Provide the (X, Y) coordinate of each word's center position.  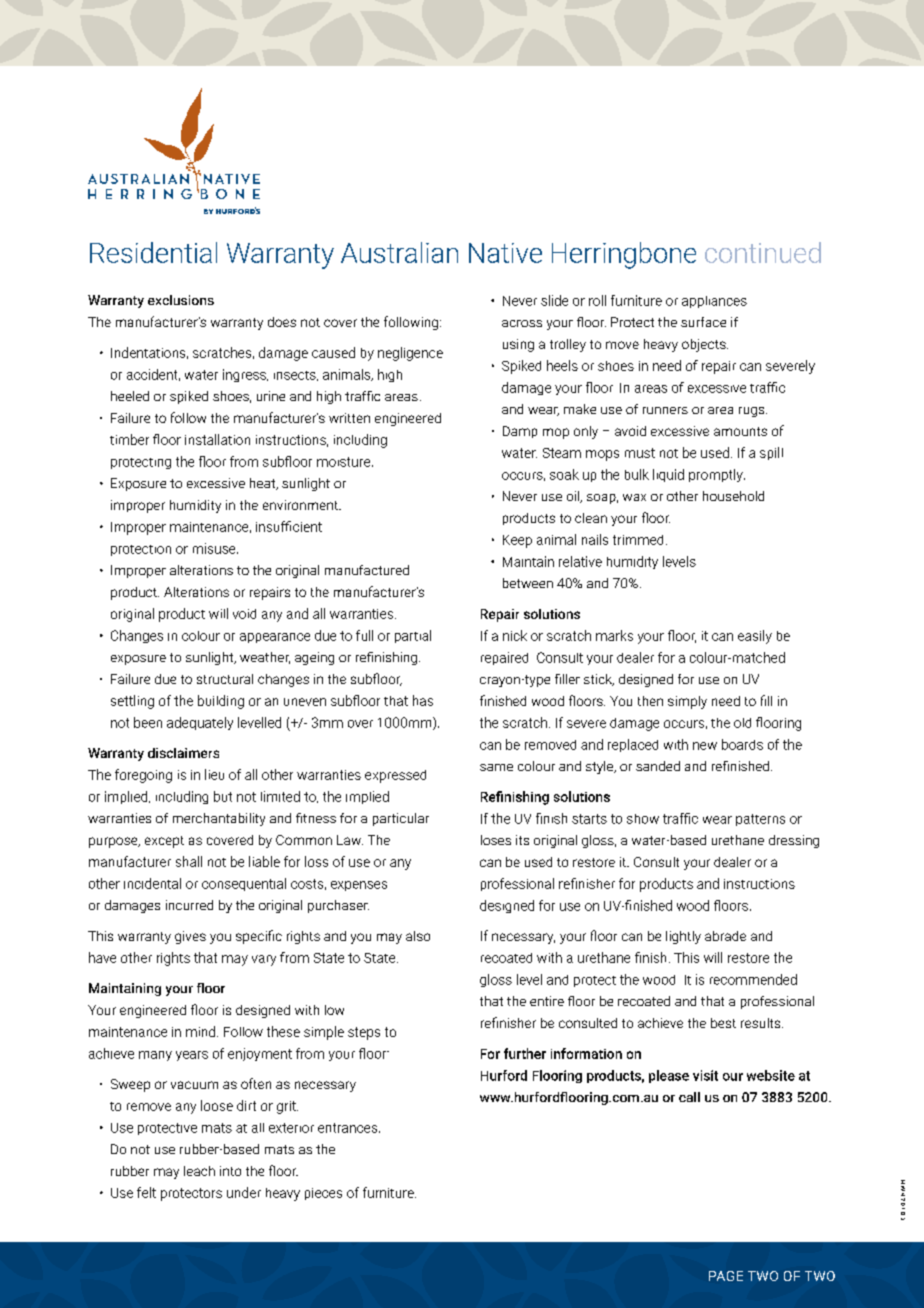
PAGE (726, 1276)
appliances (714, 302)
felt (146, 1192)
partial (413, 636)
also (418, 936)
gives (190, 937)
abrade (725, 936)
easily (755, 637)
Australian (399, 252)
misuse (215, 548)
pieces (323, 1194)
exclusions (181, 300)
